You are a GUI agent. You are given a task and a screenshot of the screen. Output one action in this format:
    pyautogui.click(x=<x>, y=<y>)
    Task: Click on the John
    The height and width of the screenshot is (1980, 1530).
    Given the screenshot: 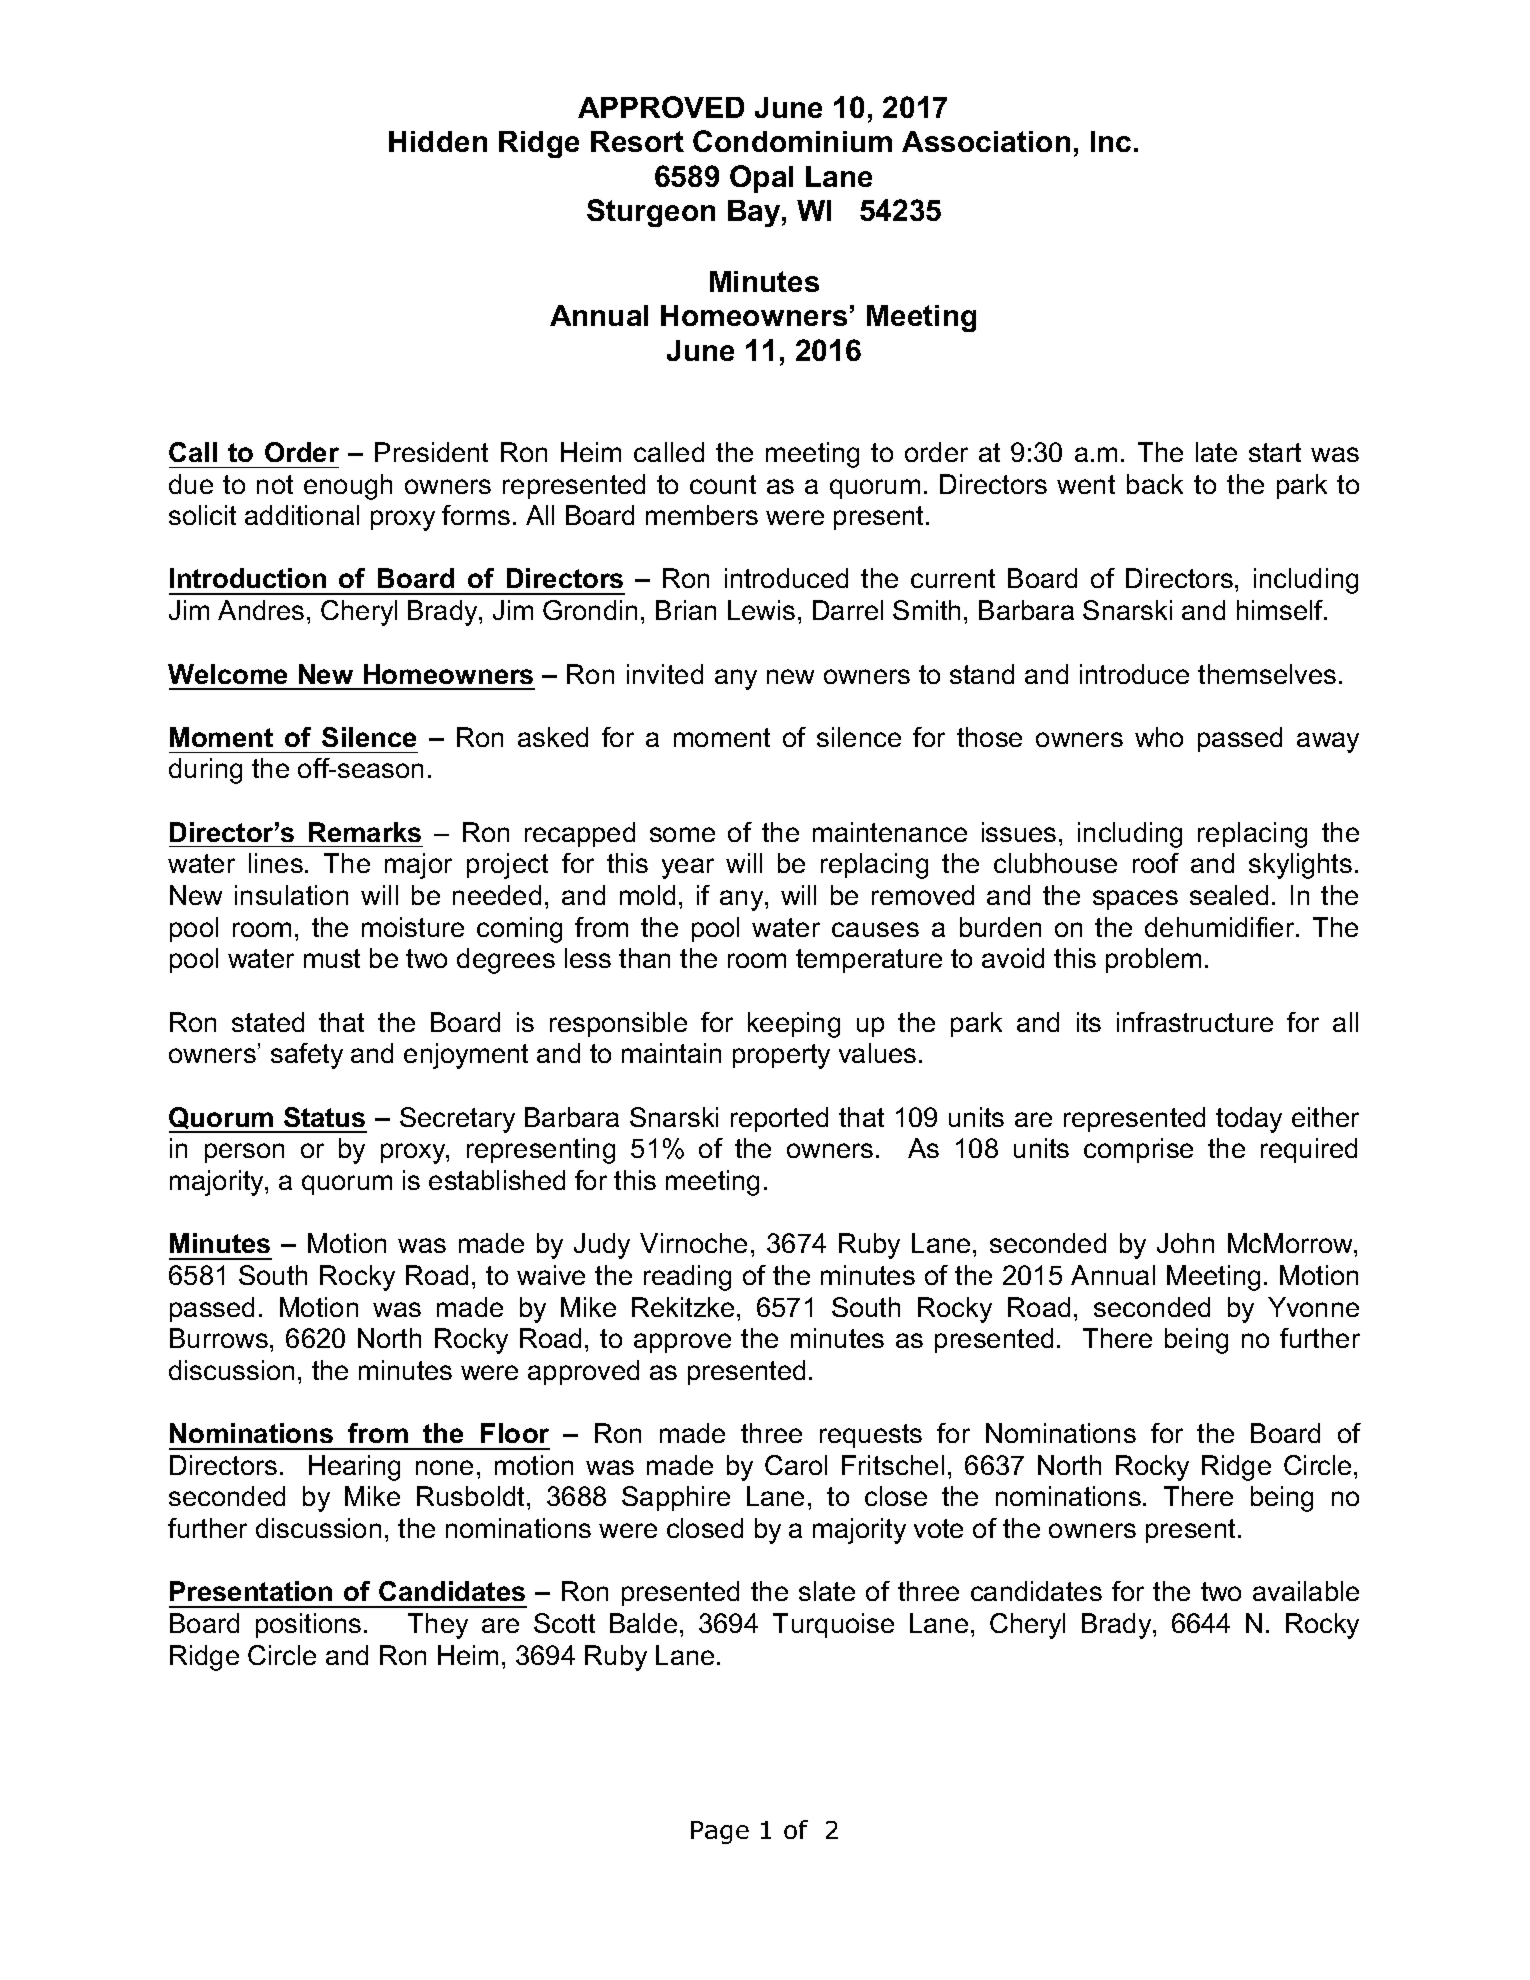 What is the action you would take?
    pyautogui.click(x=1185, y=1243)
